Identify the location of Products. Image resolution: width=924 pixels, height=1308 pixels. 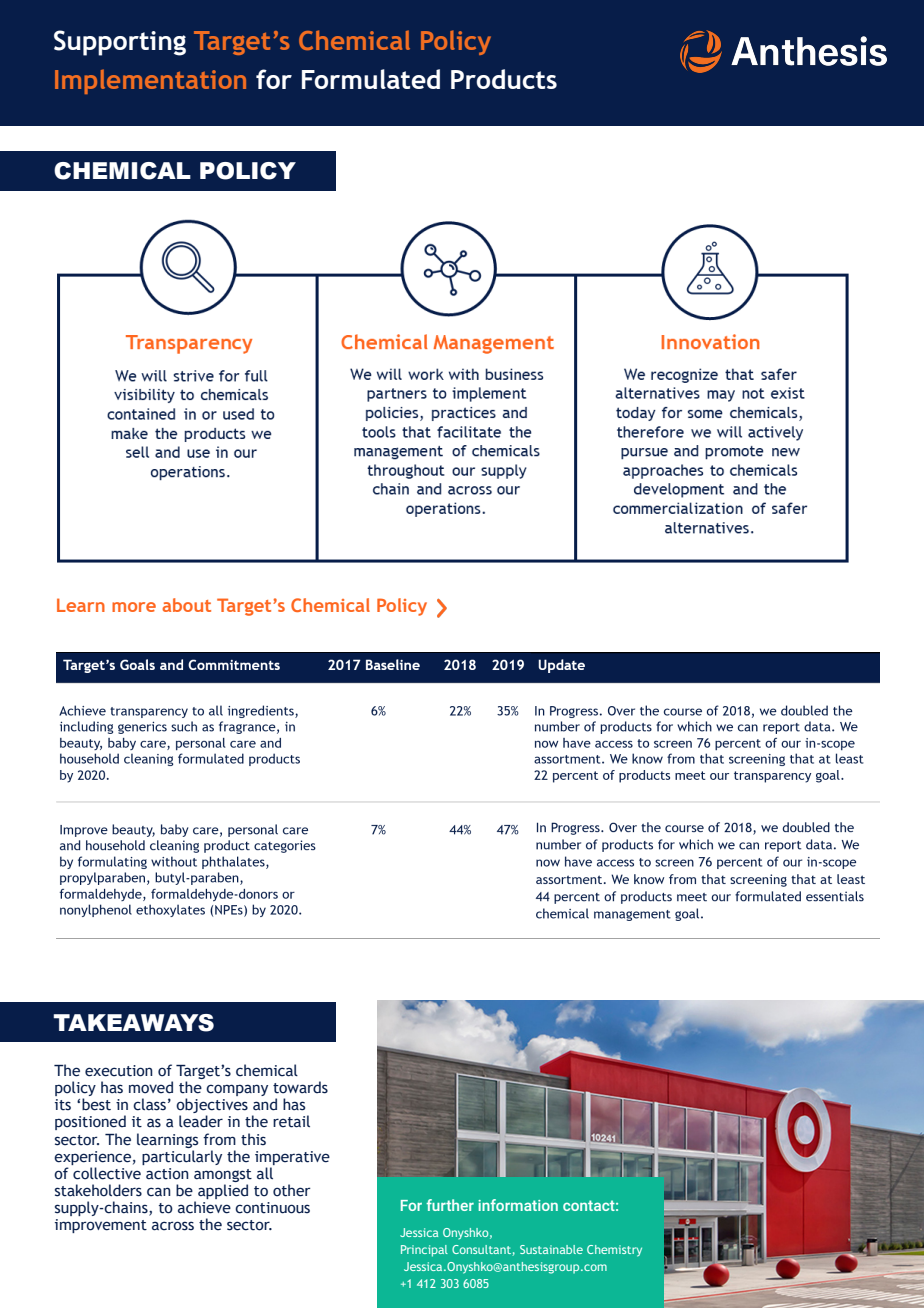
(504, 79).
